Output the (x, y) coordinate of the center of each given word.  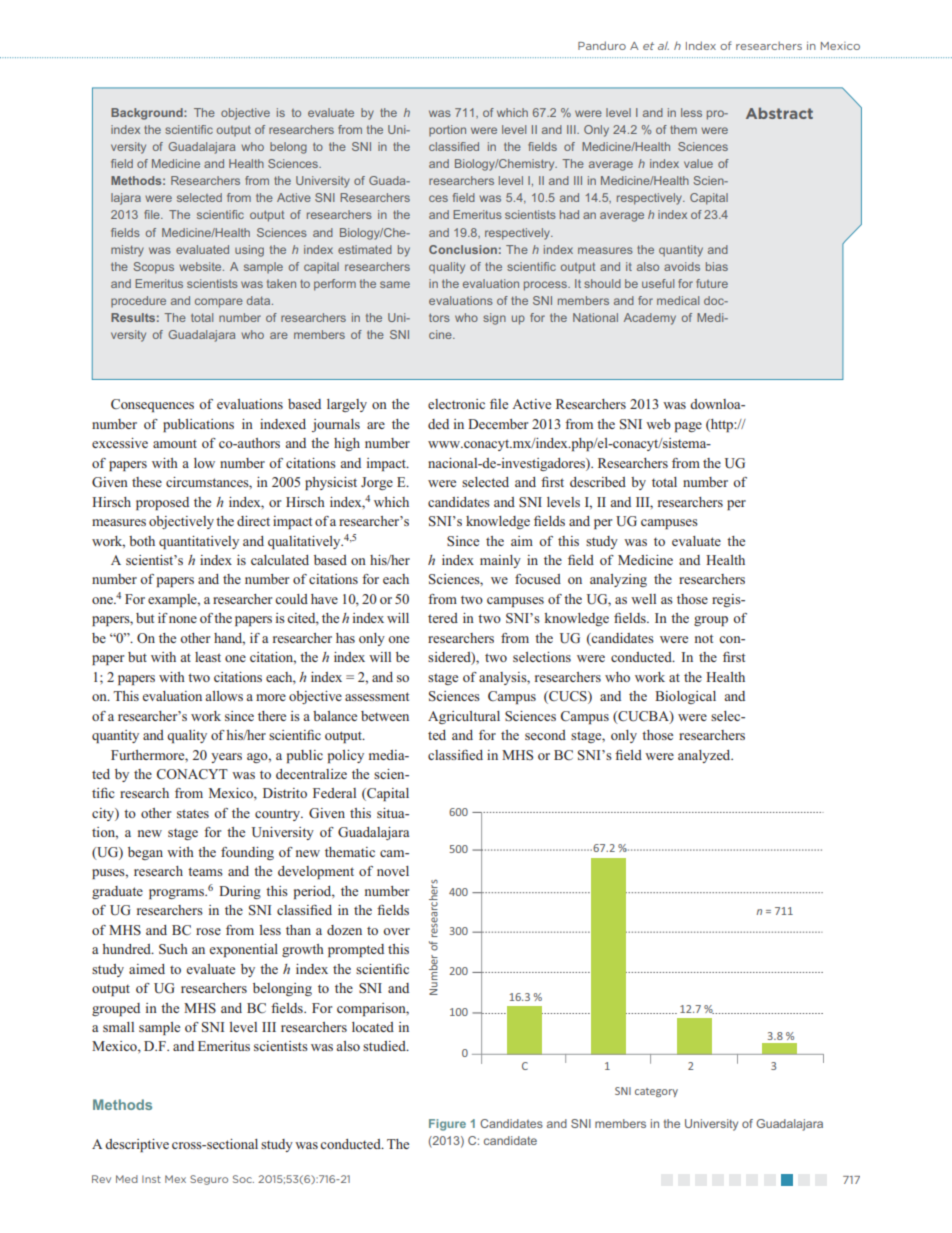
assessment (377, 696)
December (498, 424)
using (249, 251)
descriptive (137, 1145)
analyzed (705, 756)
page (688, 427)
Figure (447, 1125)
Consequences (152, 405)
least (208, 657)
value (698, 163)
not (704, 638)
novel (393, 871)
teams (205, 871)
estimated (365, 249)
